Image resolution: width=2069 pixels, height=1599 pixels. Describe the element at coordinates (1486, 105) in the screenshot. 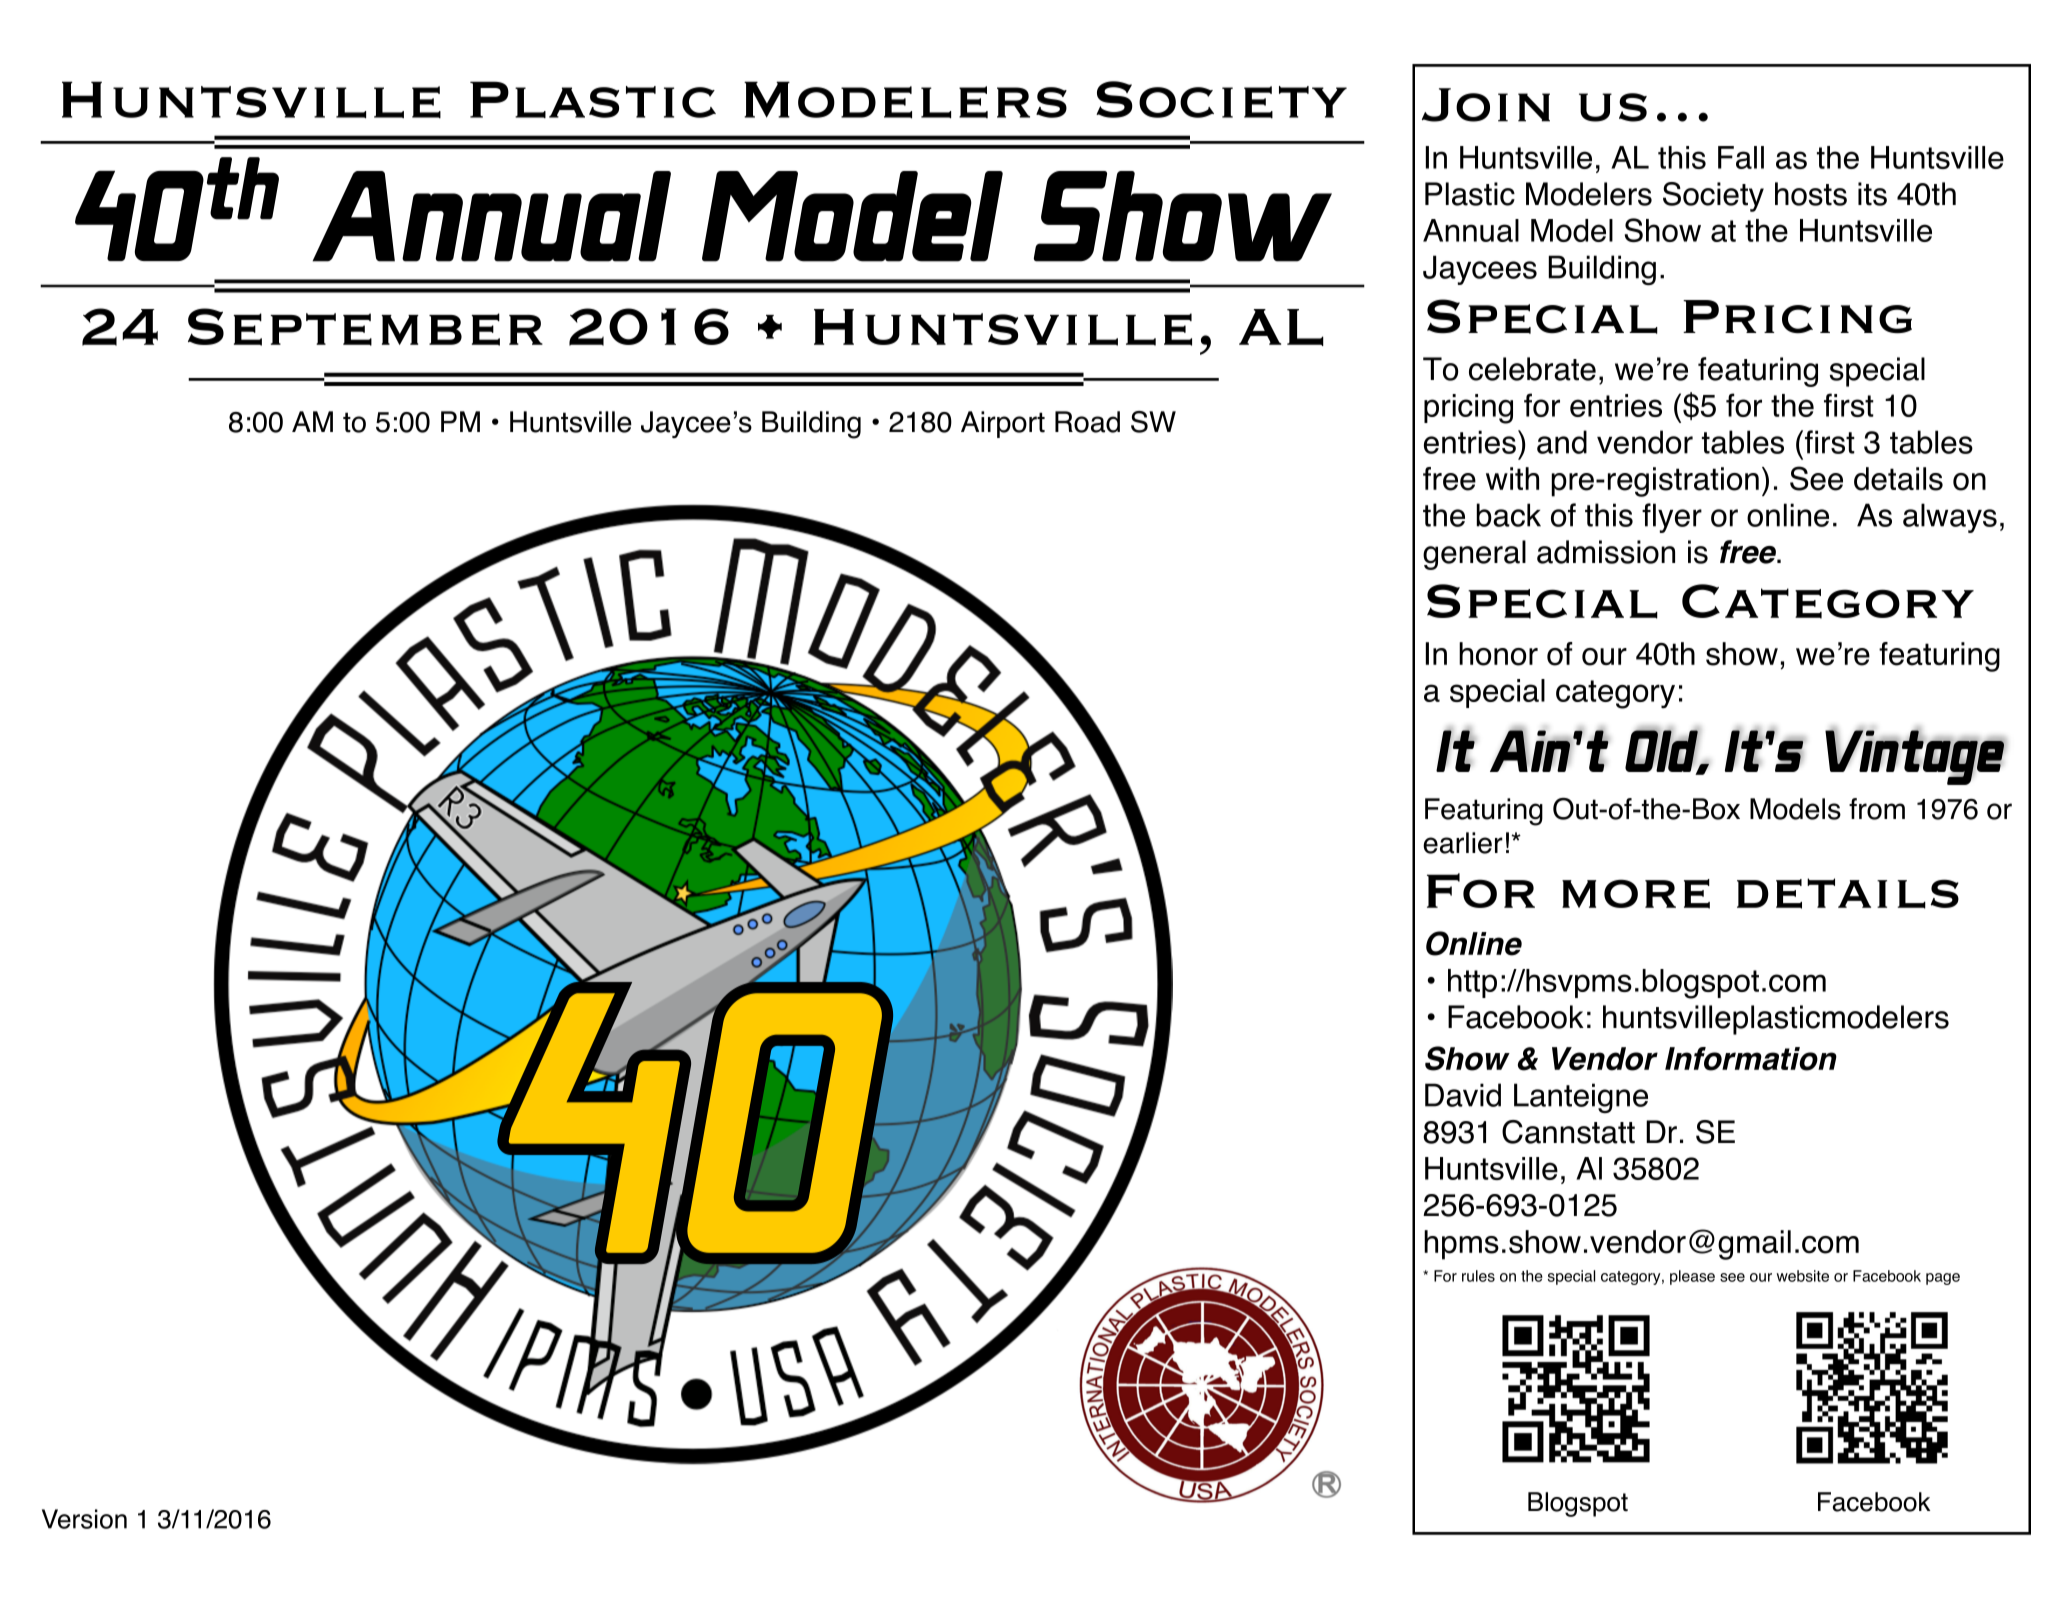

I see `Join` at that location.
